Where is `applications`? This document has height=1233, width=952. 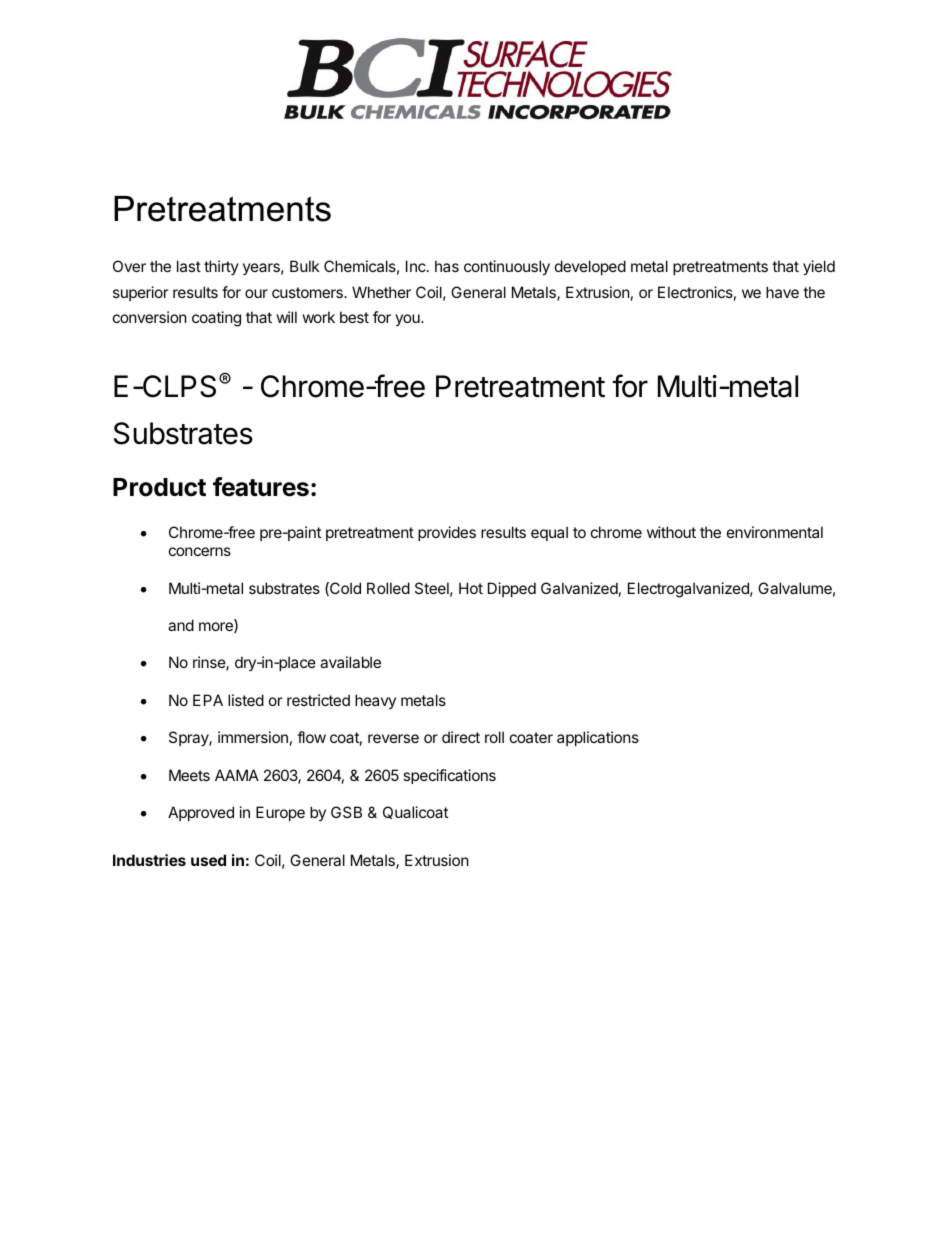
applications is located at coordinates (598, 738).
